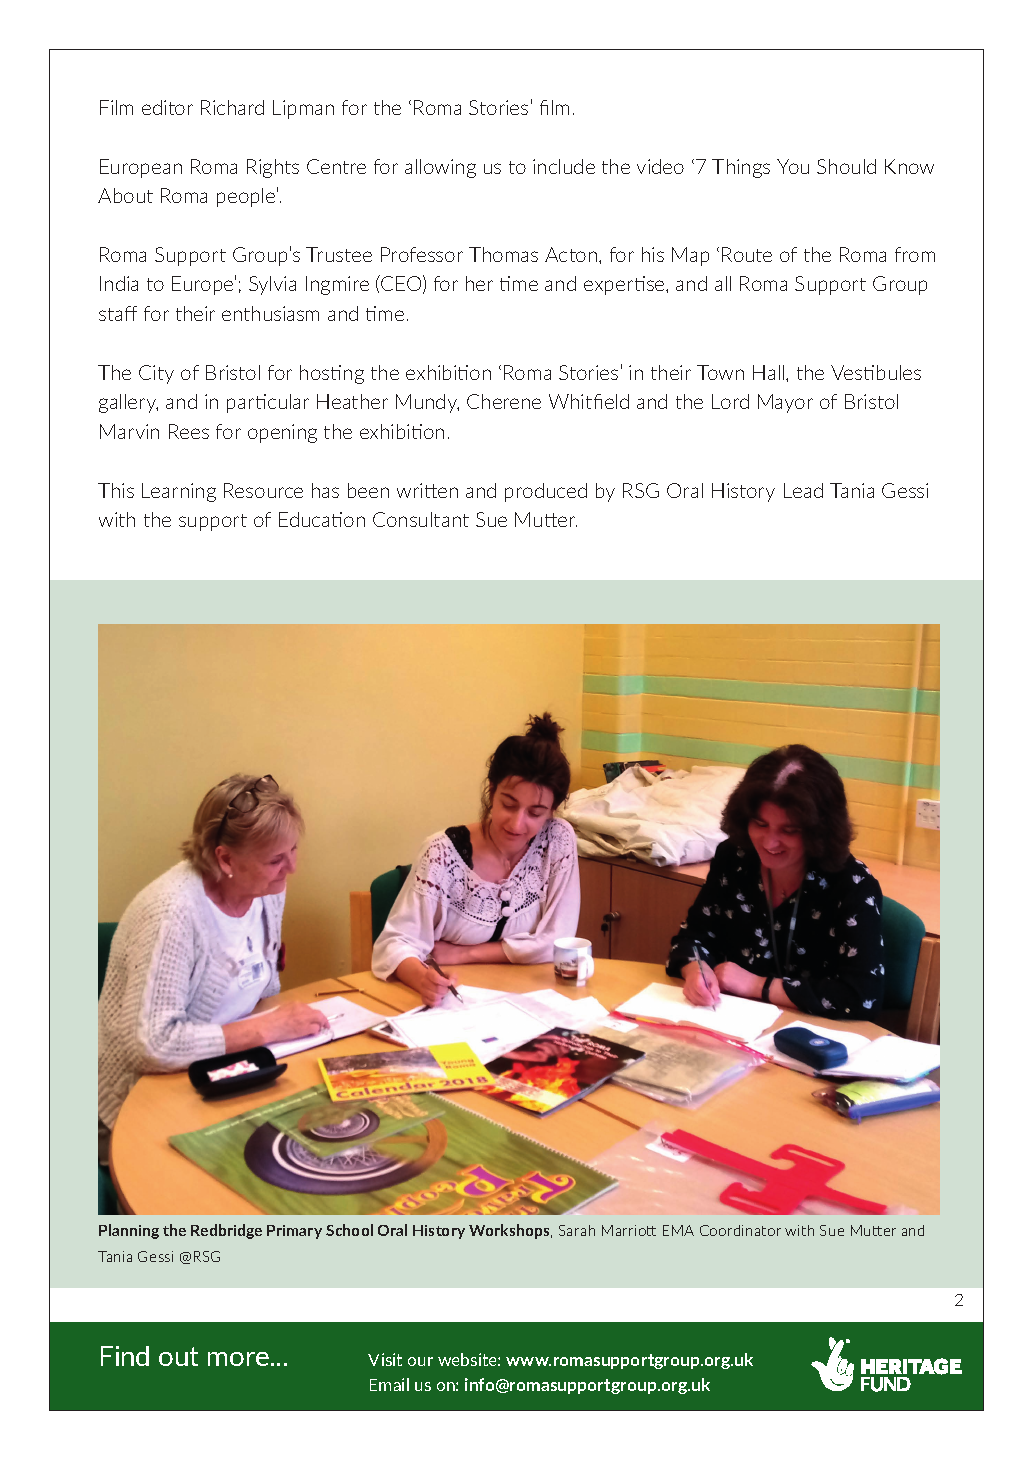 The image size is (1033, 1460). I want to click on Workshops, so click(510, 1231).
